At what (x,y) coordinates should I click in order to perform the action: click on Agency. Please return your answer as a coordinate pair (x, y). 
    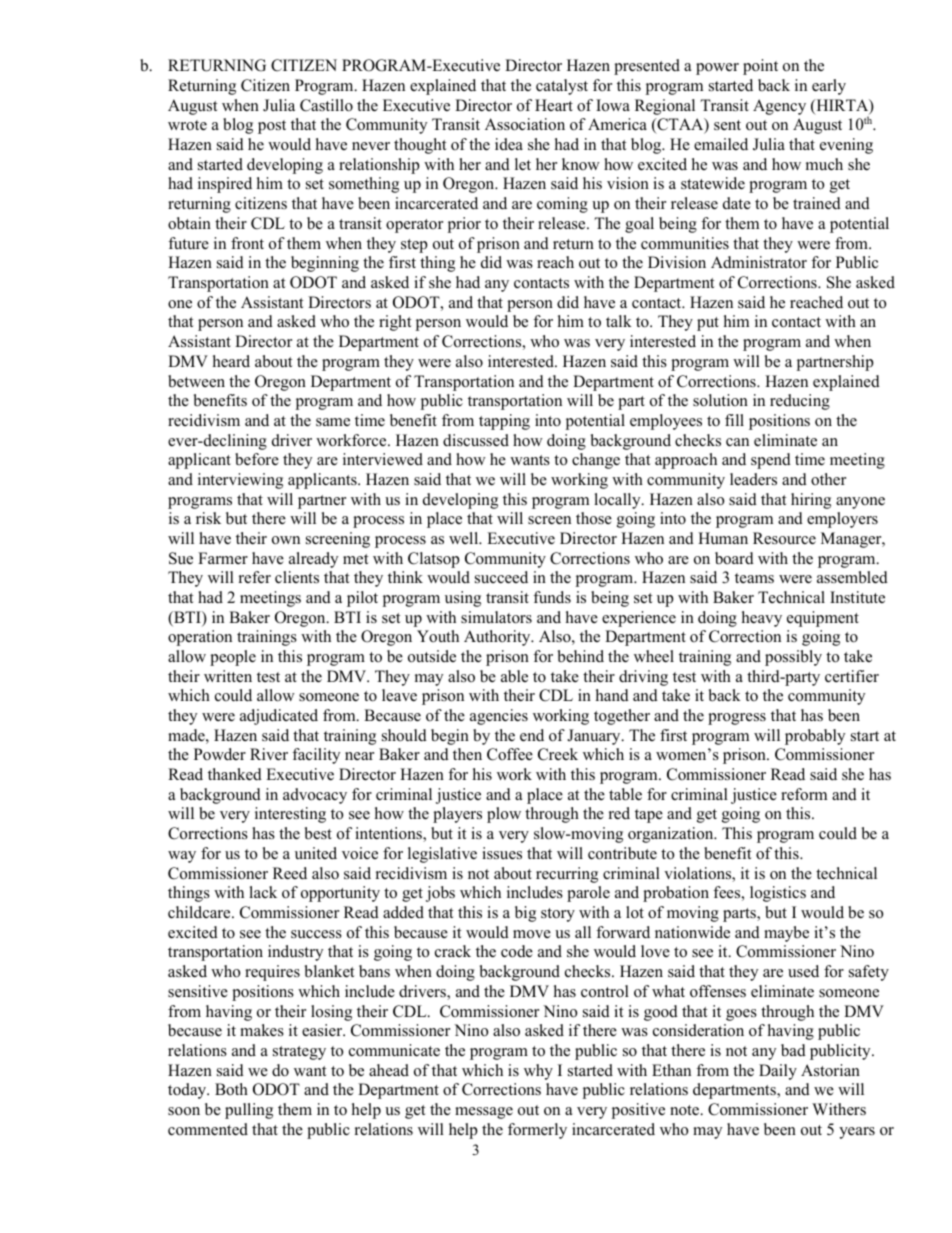
    Looking at the image, I should click on (779, 107).
